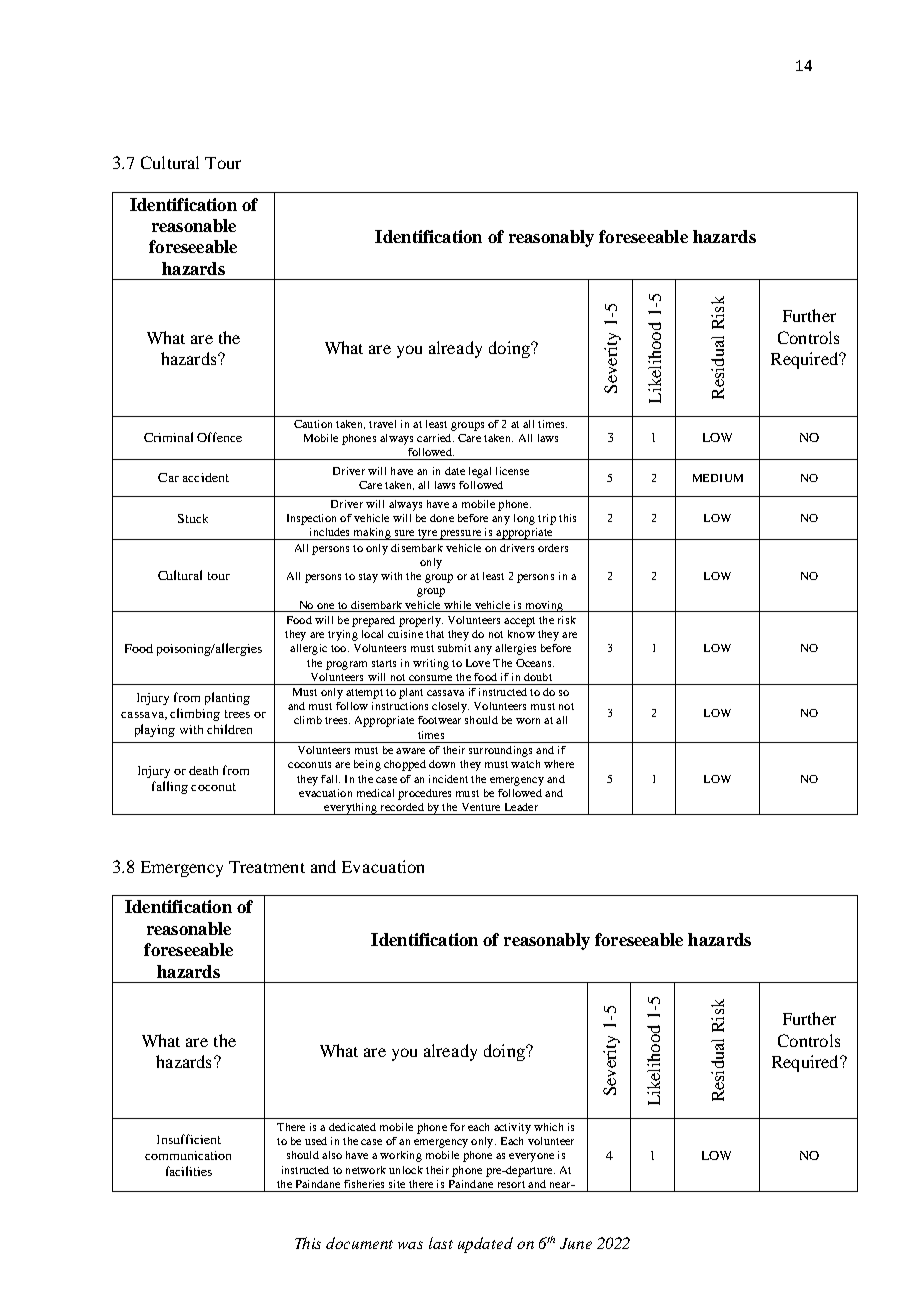  I want to click on facilities, so click(189, 1171).
